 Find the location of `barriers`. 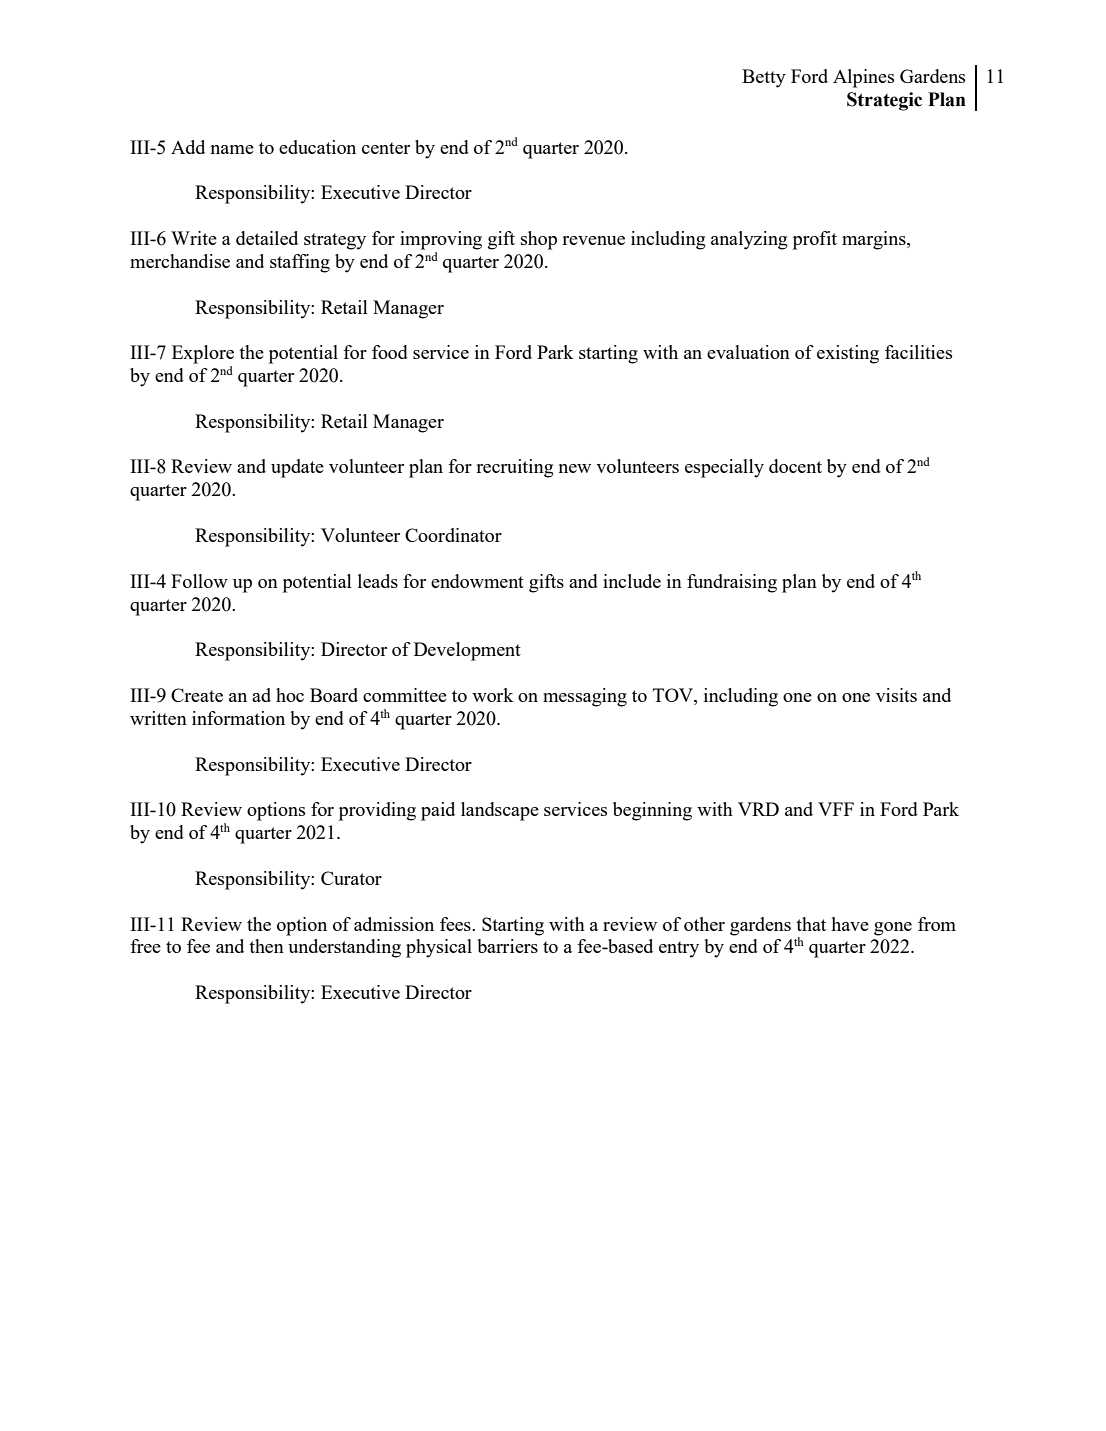

barriers is located at coordinates (507, 946).
